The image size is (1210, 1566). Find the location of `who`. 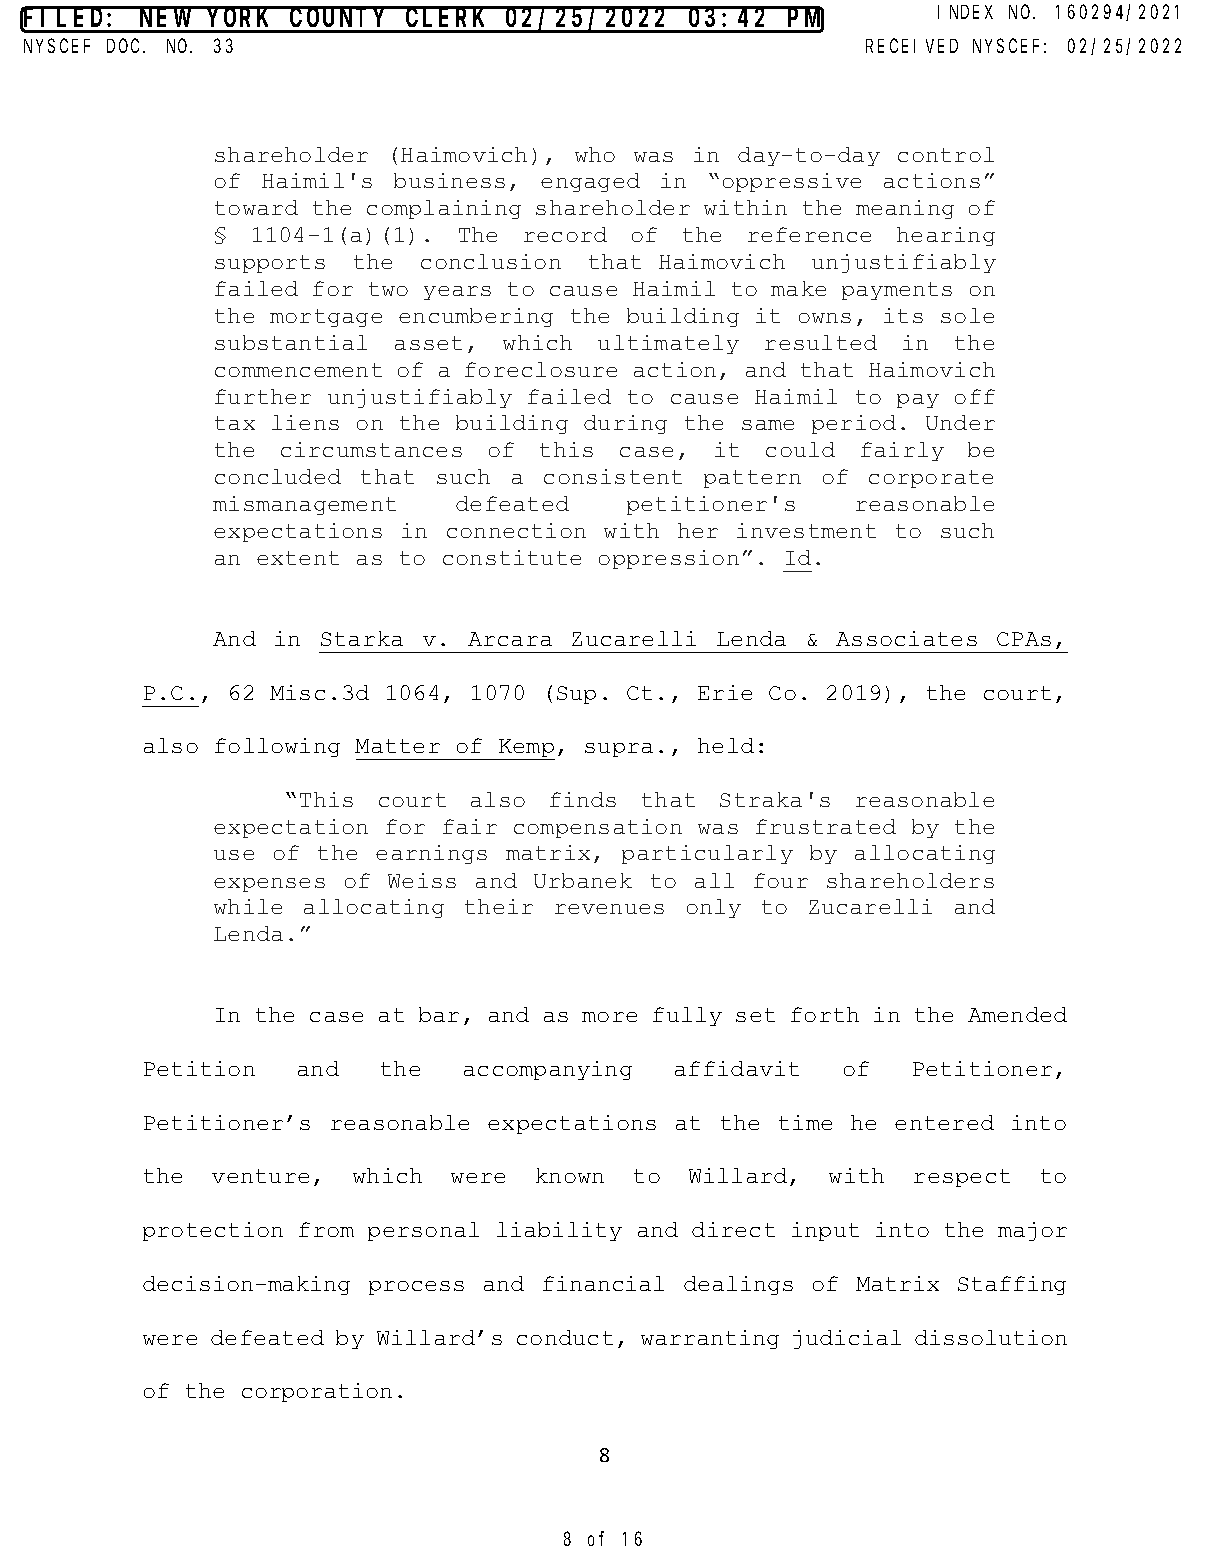

who is located at coordinates (595, 154).
